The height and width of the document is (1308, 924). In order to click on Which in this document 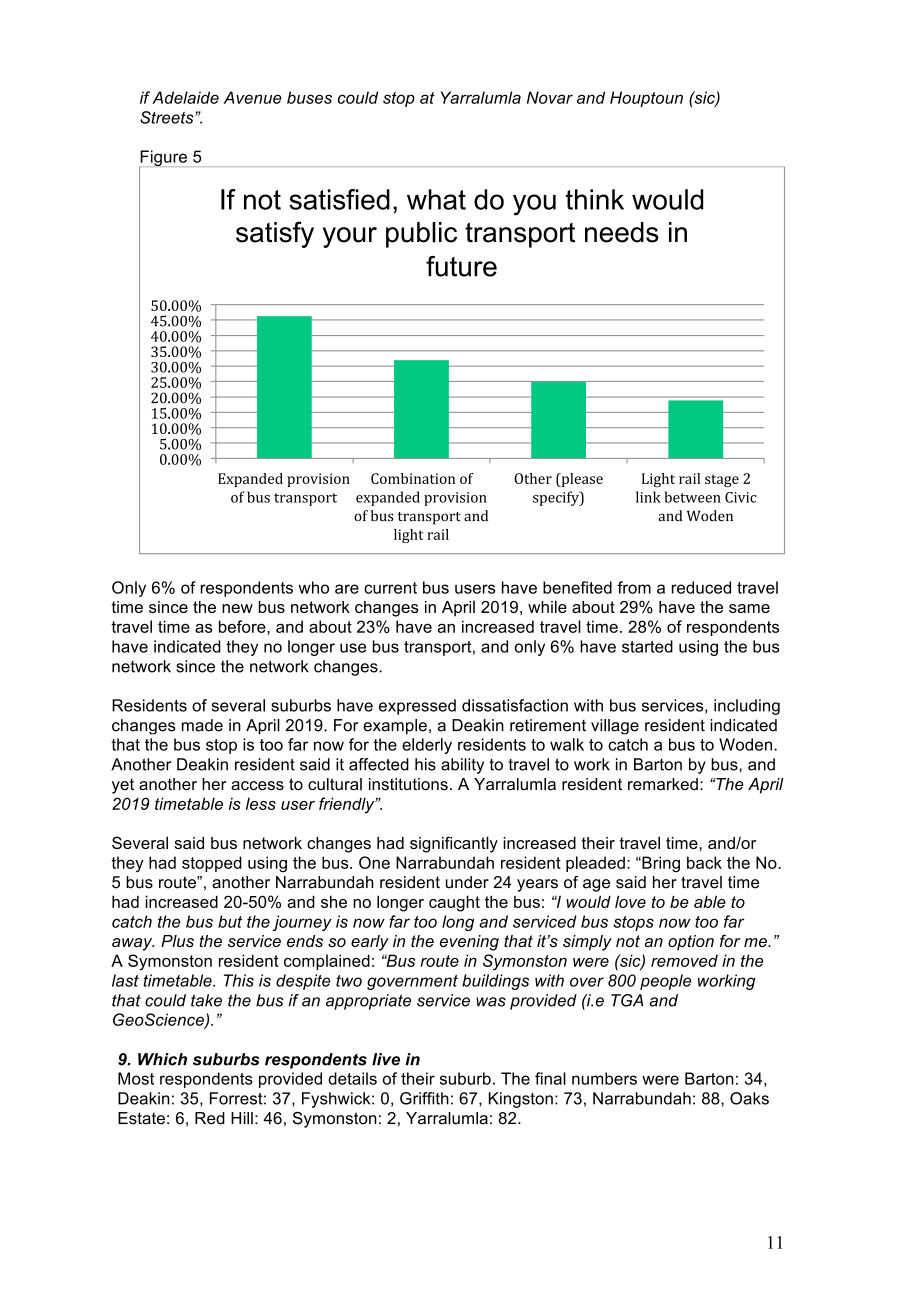, I will do `click(162, 1059)`.
